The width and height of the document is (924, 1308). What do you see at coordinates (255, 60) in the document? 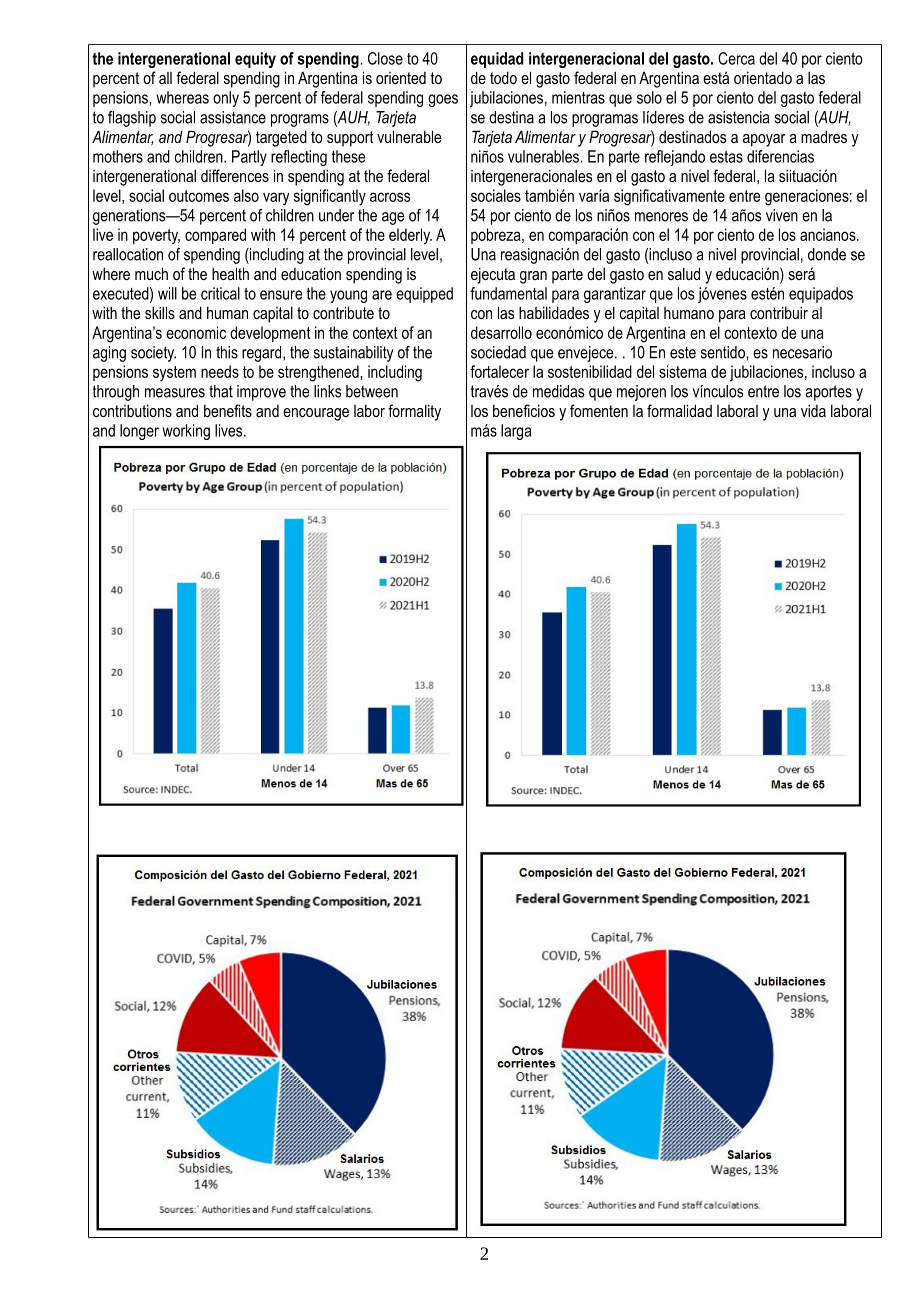
I see `equity` at bounding box center [255, 60].
